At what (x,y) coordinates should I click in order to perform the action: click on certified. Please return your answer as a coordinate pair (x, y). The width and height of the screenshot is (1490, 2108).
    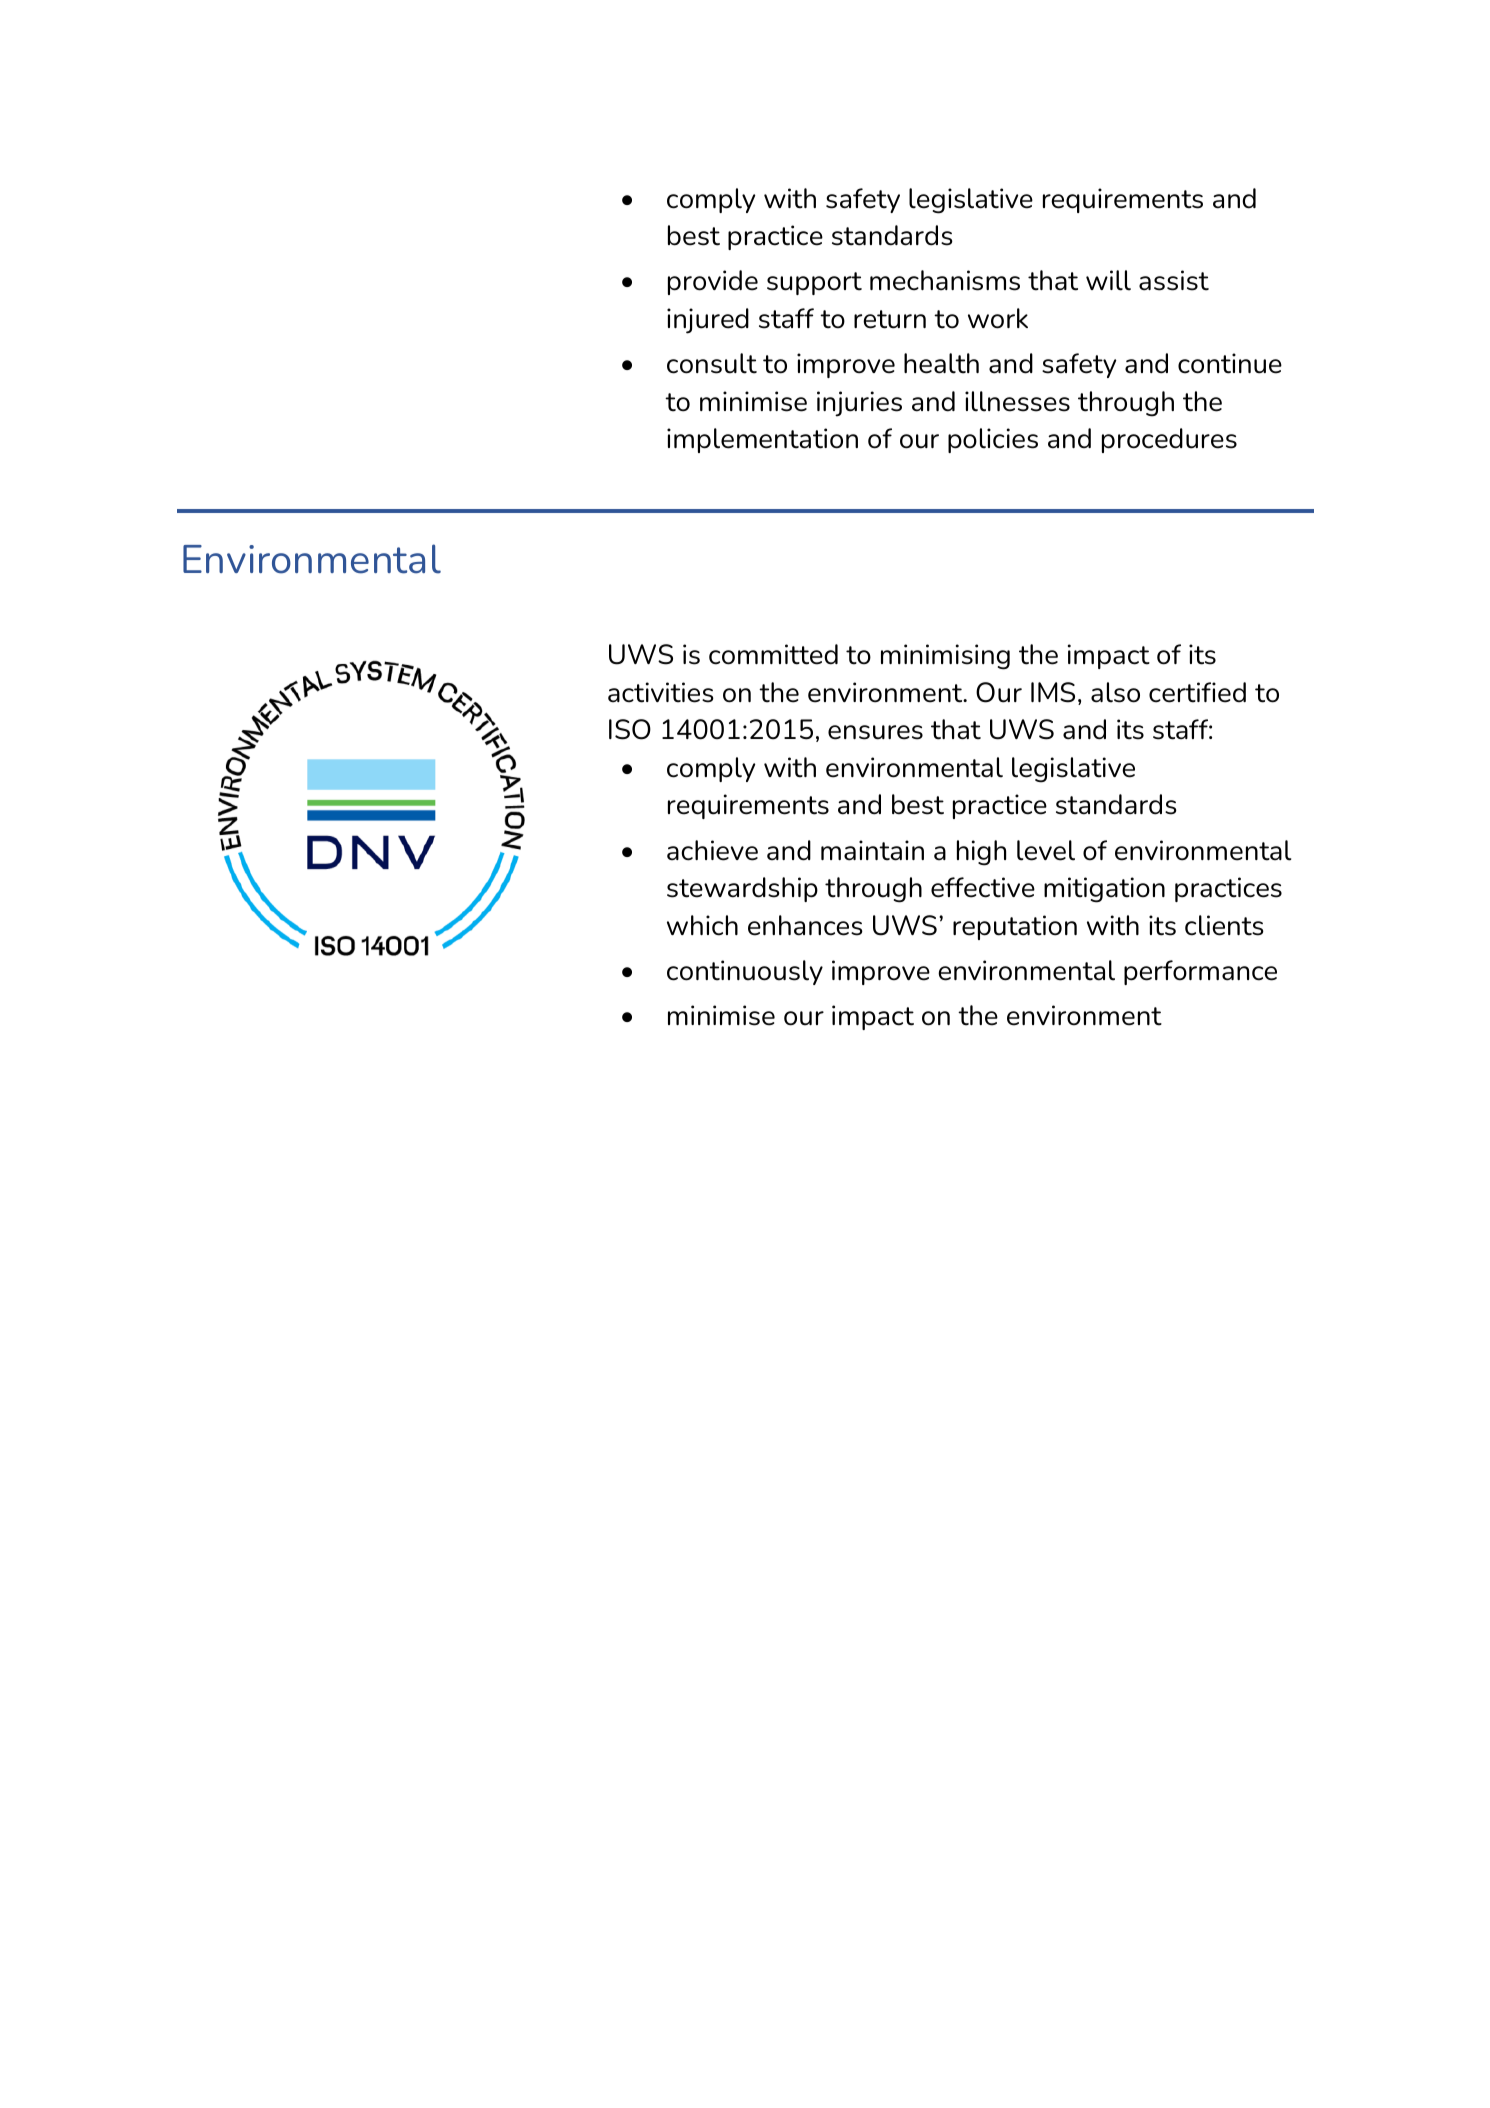
    Looking at the image, I should click on (1197, 692).
